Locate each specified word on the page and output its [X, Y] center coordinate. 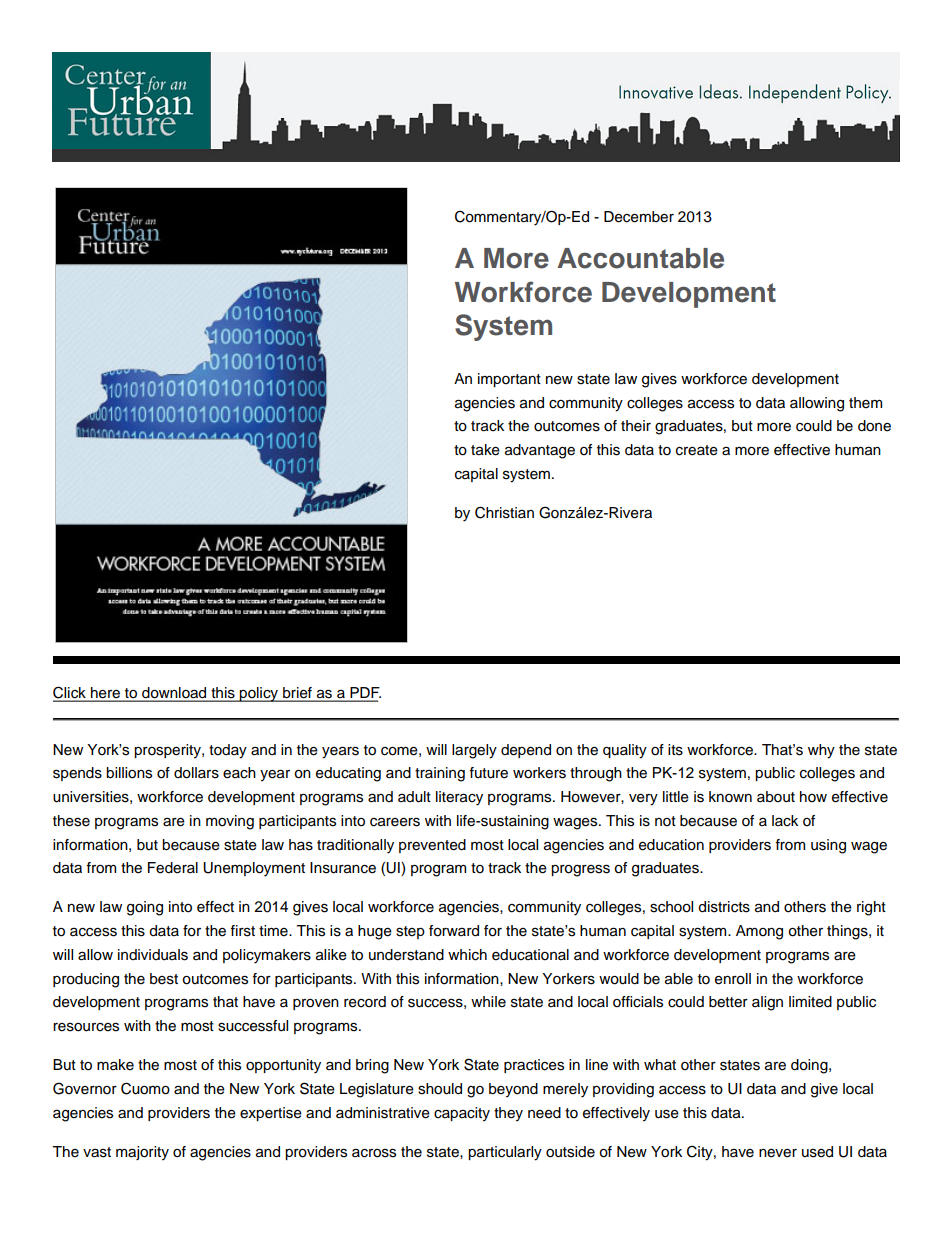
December [639, 217]
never [778, 1153]
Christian [504, 512]
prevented [432, 846]
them [865, 403]
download [174, 694]
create [697, 450]
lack [785, 821]
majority [142, 1153]
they [508, 1114]
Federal [173, 868]
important [509, 380]
